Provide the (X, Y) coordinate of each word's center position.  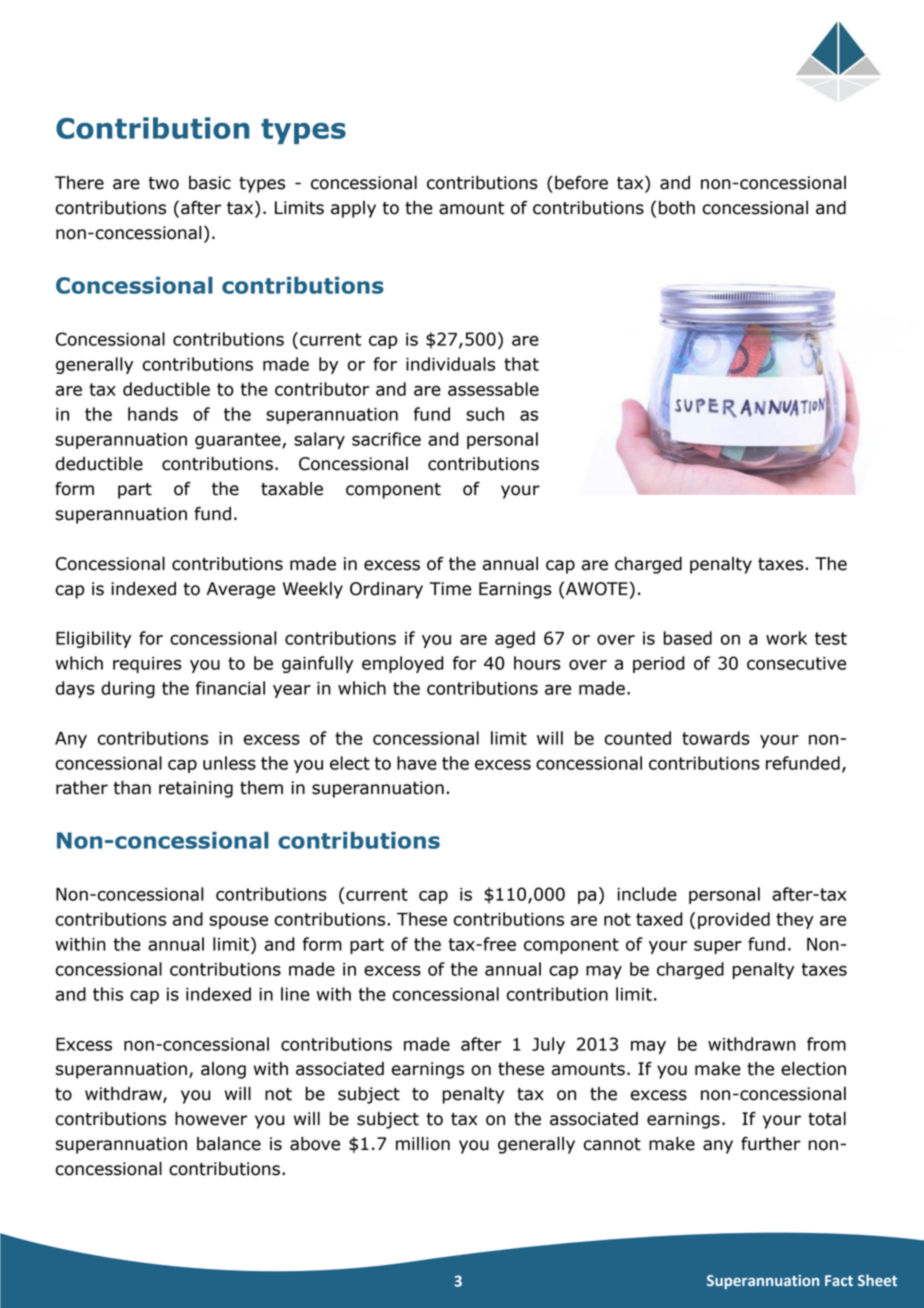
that (521, 364)
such (485, 414)
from (826, 1044)
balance (229, 1144)
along (223, 1070)
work (786, 638)
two (163, 183)
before (581, 183)
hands (153, 414)
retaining (196, 789)
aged (515, 639)
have (417, 763)
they (795, 920)
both (677, 208)
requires (147, 665)
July (548, 1045)
